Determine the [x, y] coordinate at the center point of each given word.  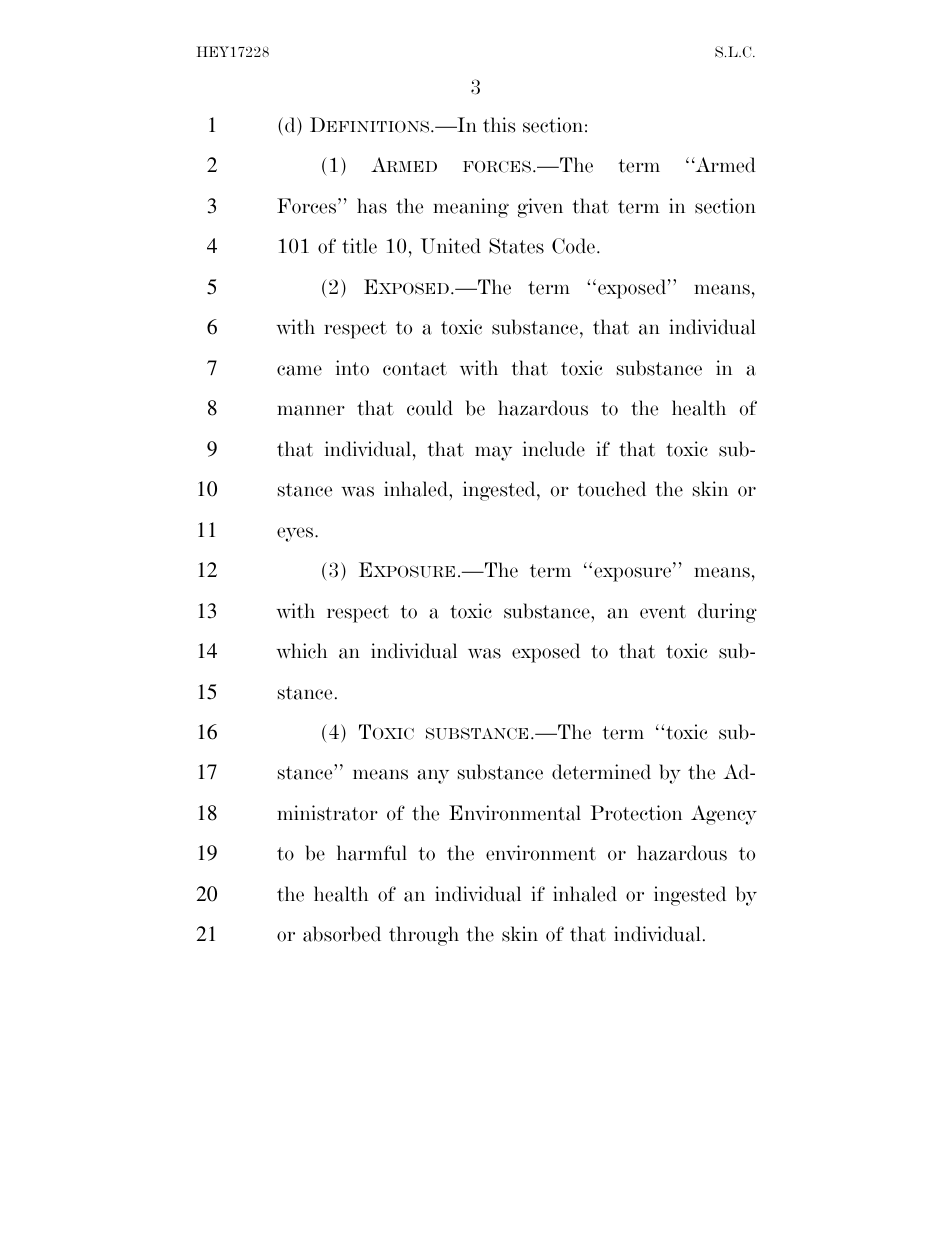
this [499, 125]
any [433, 776]
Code [573, 246]
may [493, 453]
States [516, 246]
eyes [296, 534]
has [372, 206]
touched [611, 489]
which [301, 651]
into [352, 368]
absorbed [342, 934]
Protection [636, 813]
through [424, 936]
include [554, 449]
